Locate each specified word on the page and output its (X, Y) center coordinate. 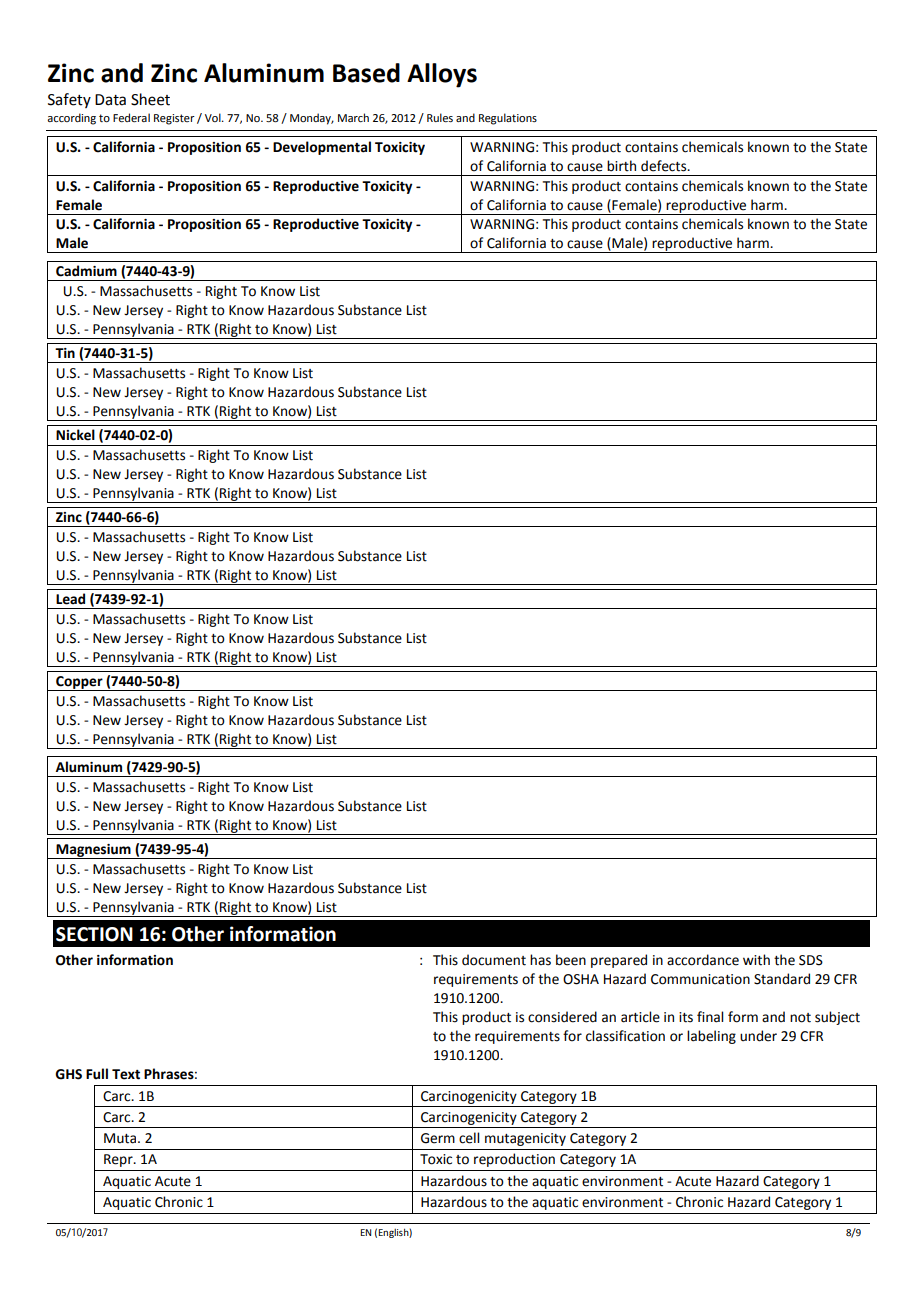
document (494, 960)
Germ (438, 1138)
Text (126, 1074)
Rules (440, 117)
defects (665, 166)
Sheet (150, 99)
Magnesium (93, 851)
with (756, 960)
